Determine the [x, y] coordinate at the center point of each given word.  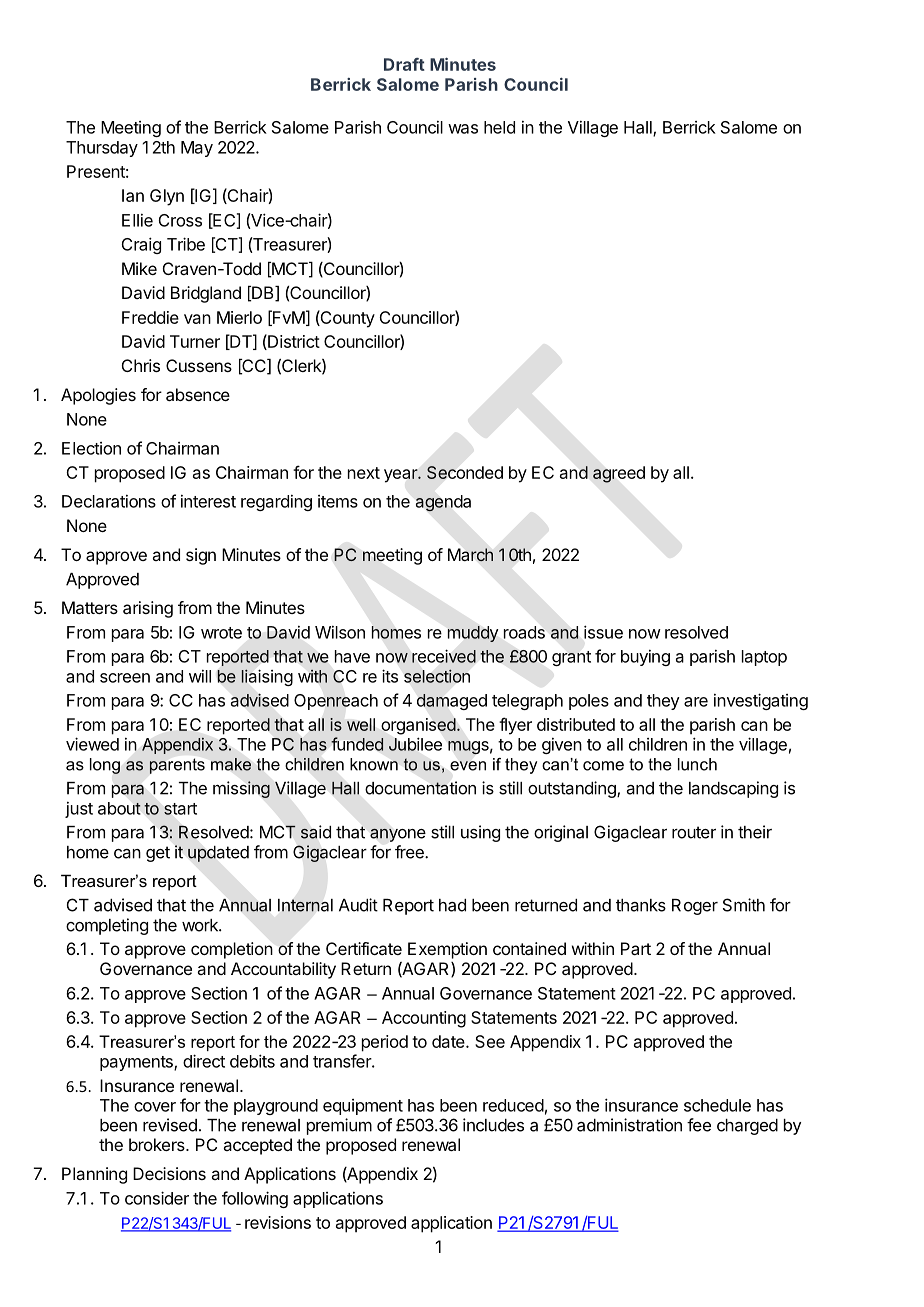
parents [177, 766]
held [499, 127]
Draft [404, 64]
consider [157, 1198]
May [197, 149]
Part [636, 948]
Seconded [465, 472]
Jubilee [415, 744]
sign [201, 556]
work [201, 925]
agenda [443, 503]
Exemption [447, 950]
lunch [697, 764]
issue [603, 632]
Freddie [150, 317]
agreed [619, 474]
